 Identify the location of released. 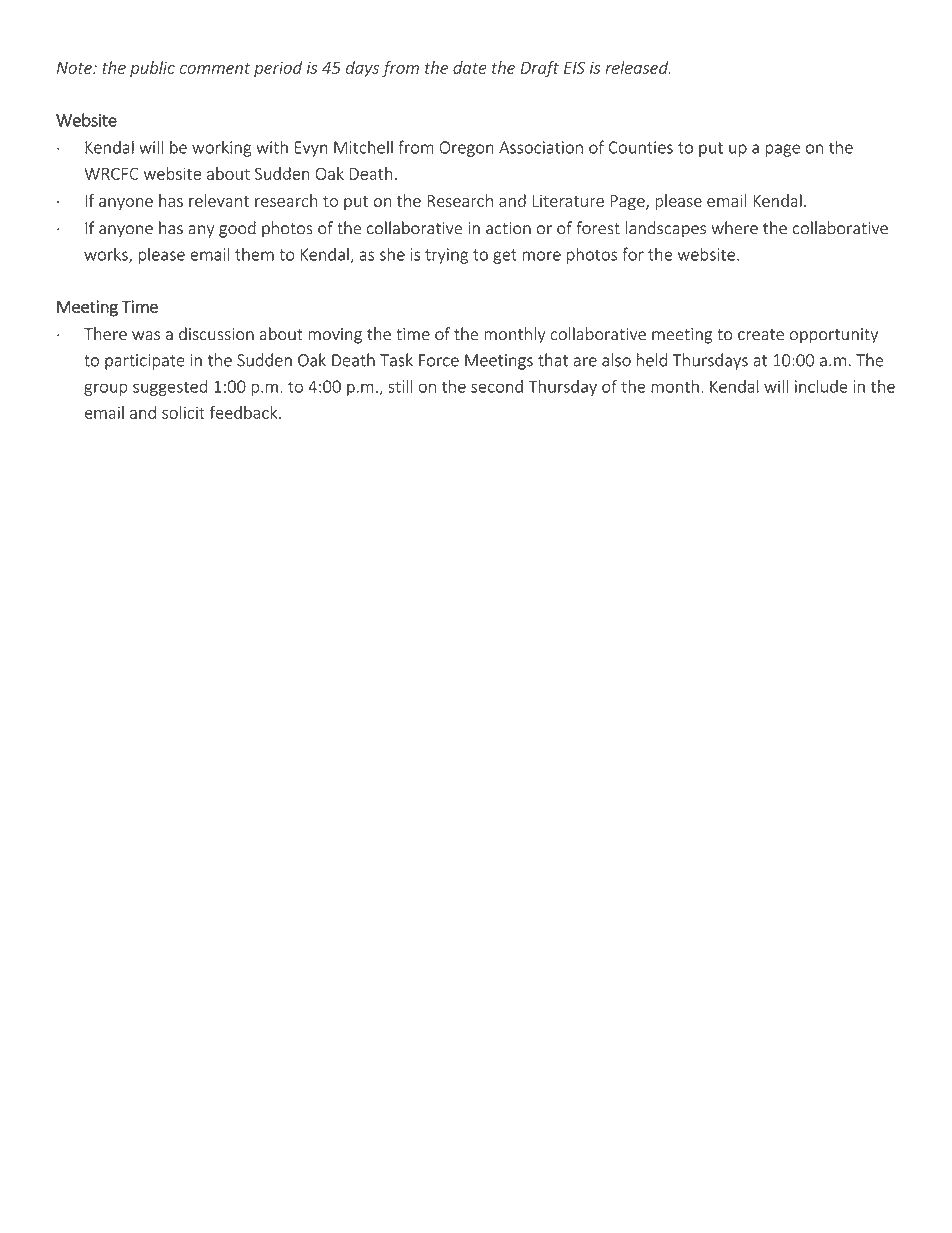
(638, 67).
